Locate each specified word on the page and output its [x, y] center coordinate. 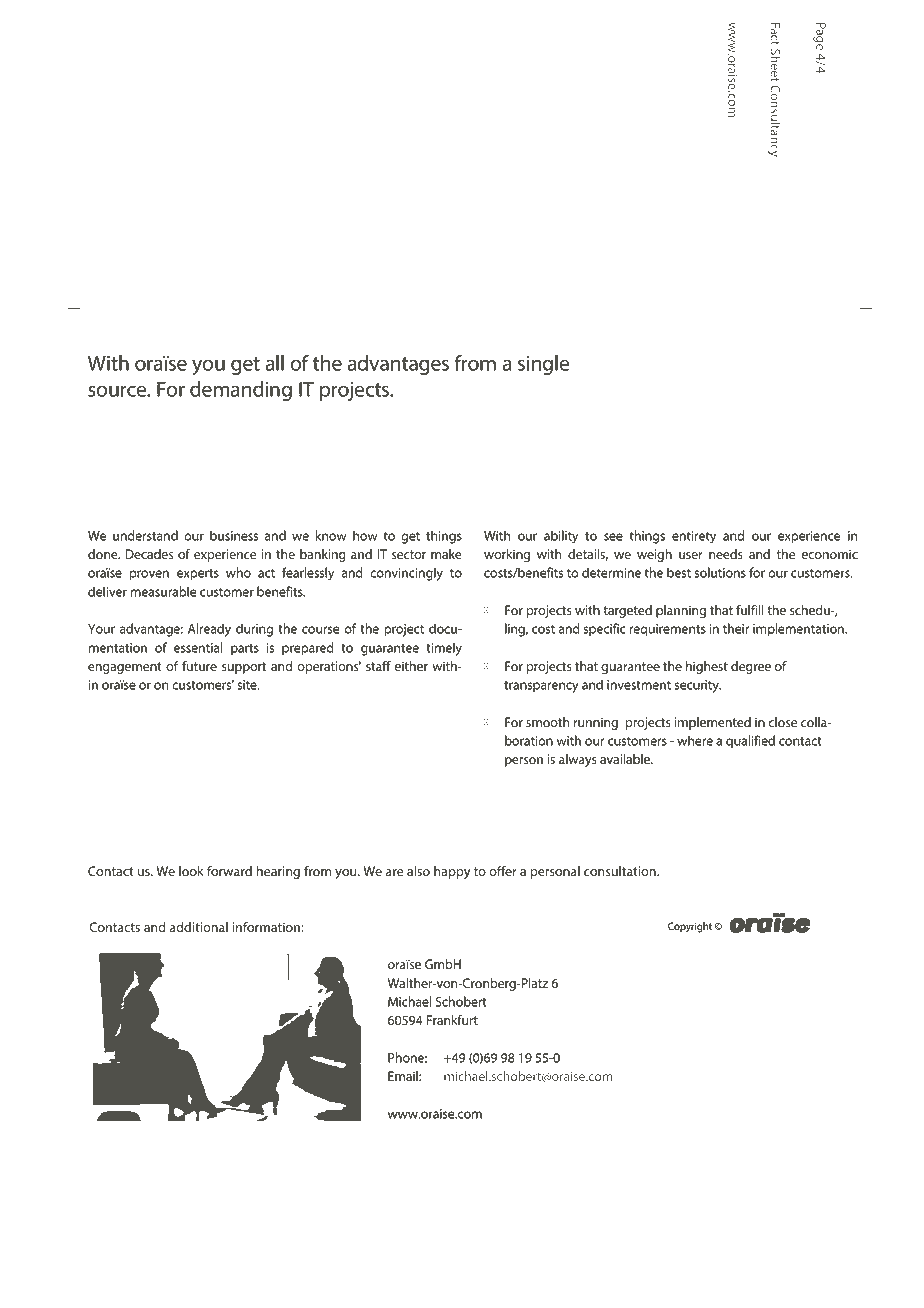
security [698, 686]
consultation [621, 871]
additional [199, 927]
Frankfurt [452, 1020]
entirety [694, 537]
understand [145, 535]
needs [726, 554]
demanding [241, 391]
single [543, 365]
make [446, 554]
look [191, 871]
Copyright [690, 927]
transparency [541, 687]
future [199, 666]
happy [452, 872]
